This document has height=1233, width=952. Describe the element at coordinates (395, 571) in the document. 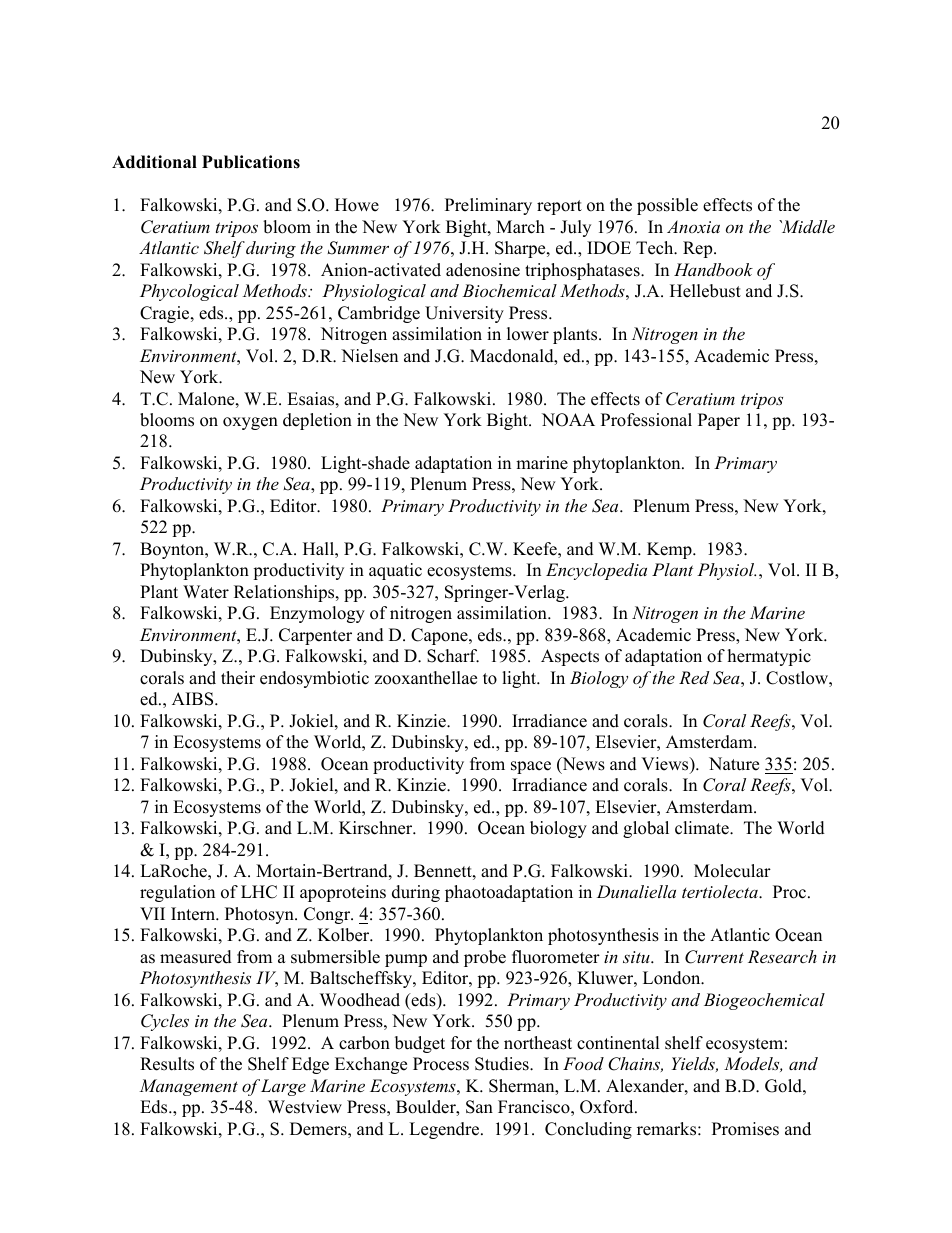

I see `aquatic` at that location.
